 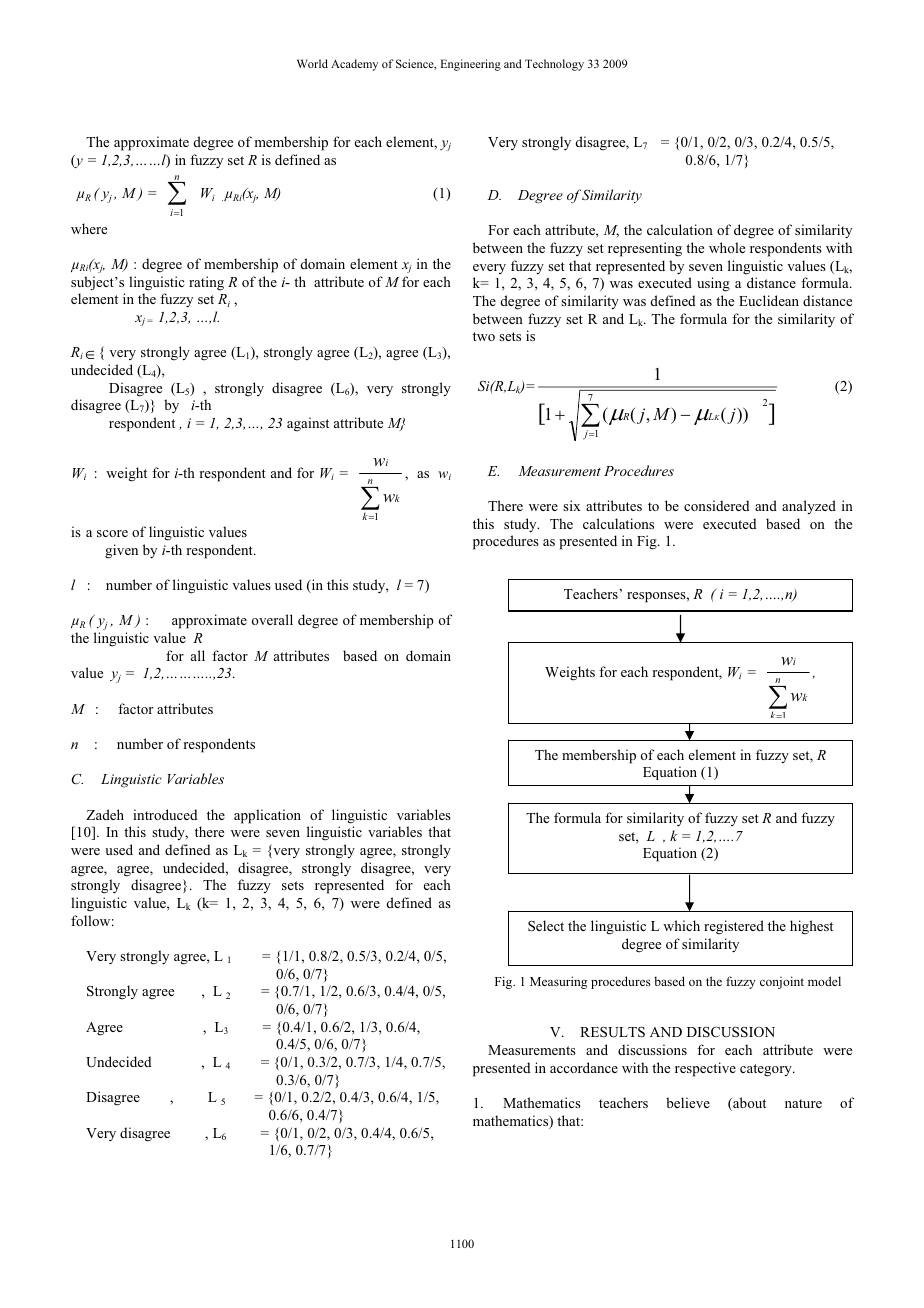 I want to click on Engineering, so click(x=471, y=65).
